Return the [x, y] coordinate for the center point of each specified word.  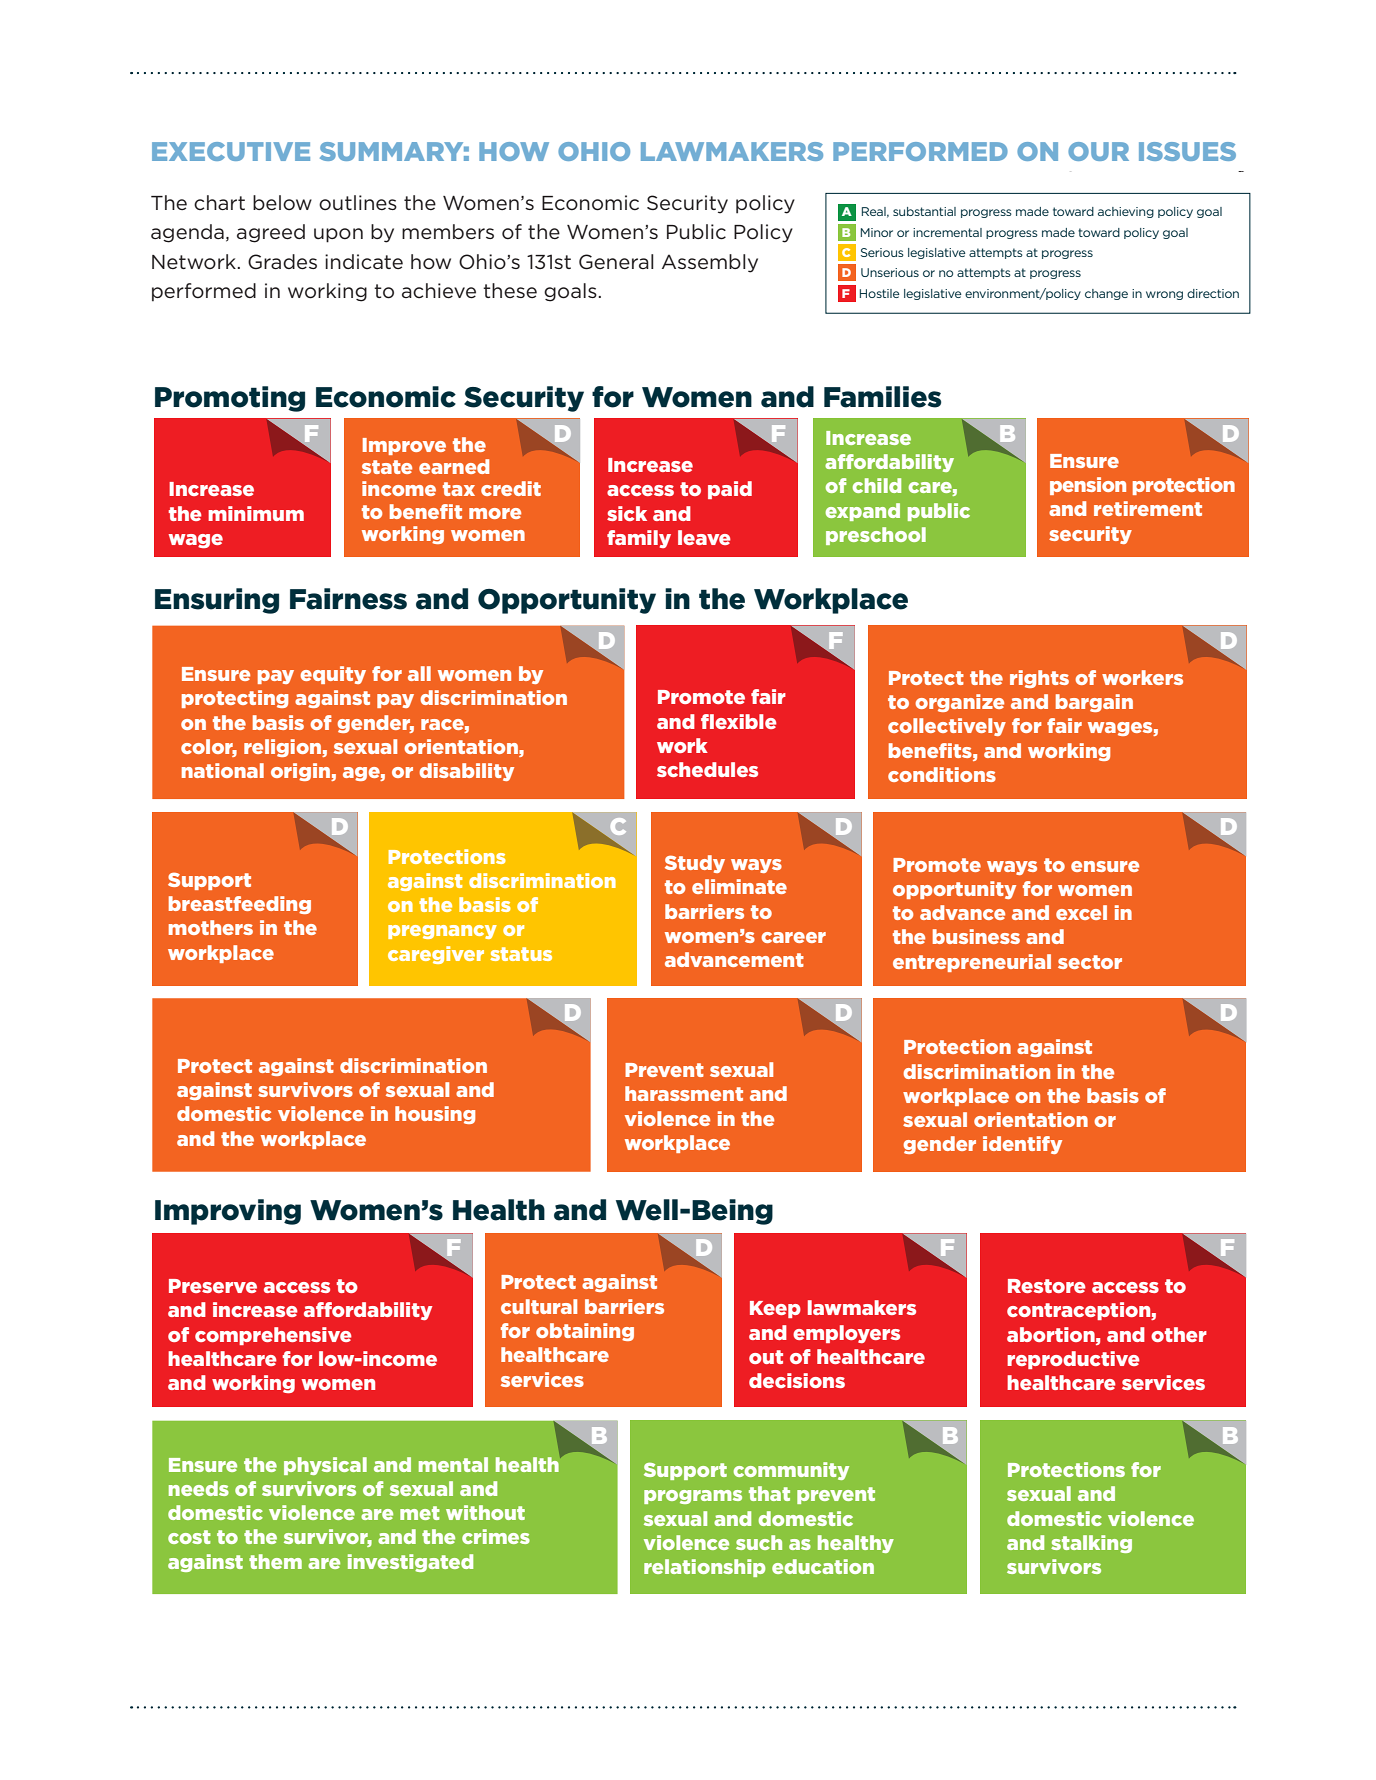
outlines [358, 203]
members [448, 232]
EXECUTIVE [231, 151]
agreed [271, 233]
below [282, 203]
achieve [439, 291]
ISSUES [1187, 151]
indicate [364, 261]
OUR [1098, 151]
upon [338, 235]
